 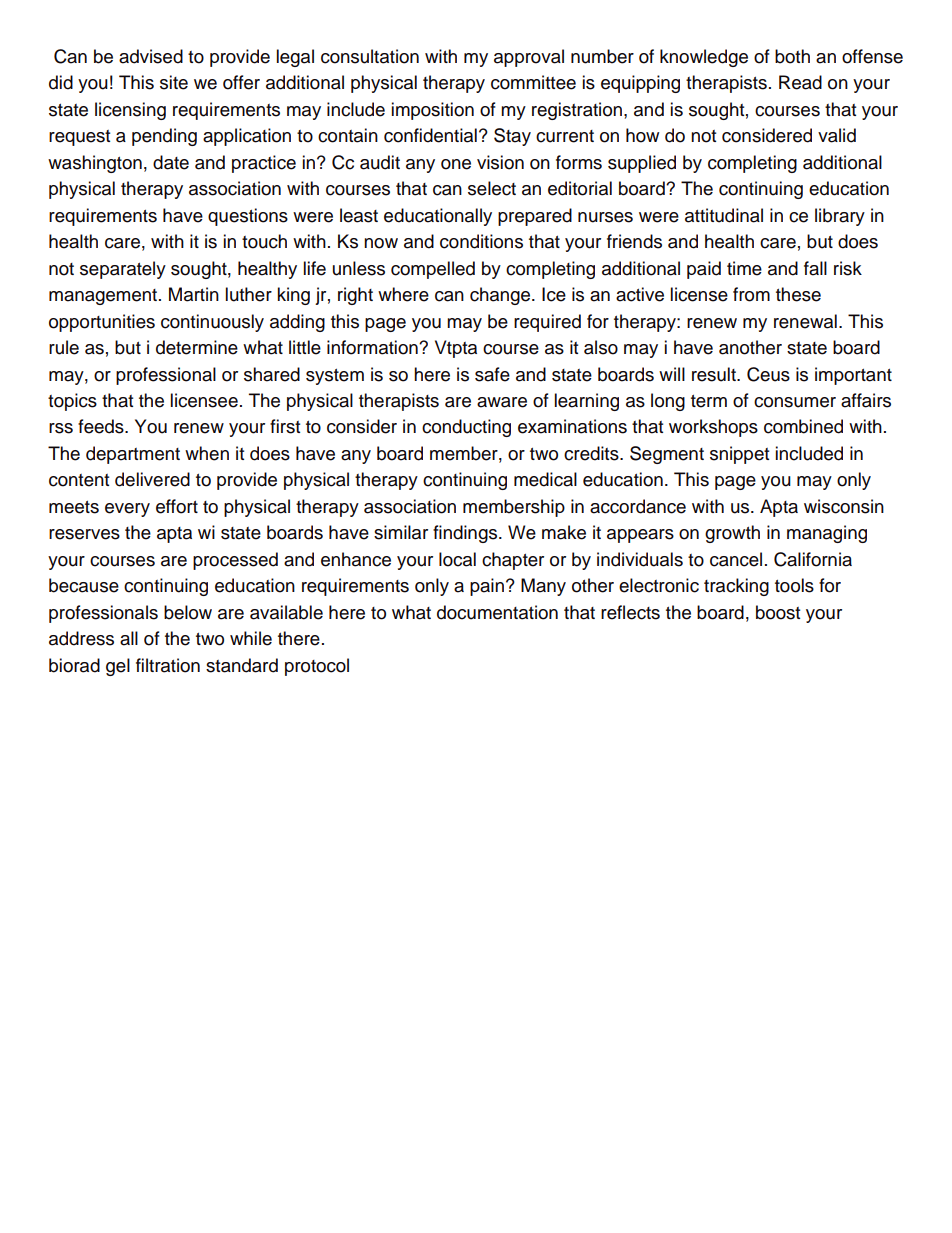 I want to click on snippet, so click(x=739, y=455).
